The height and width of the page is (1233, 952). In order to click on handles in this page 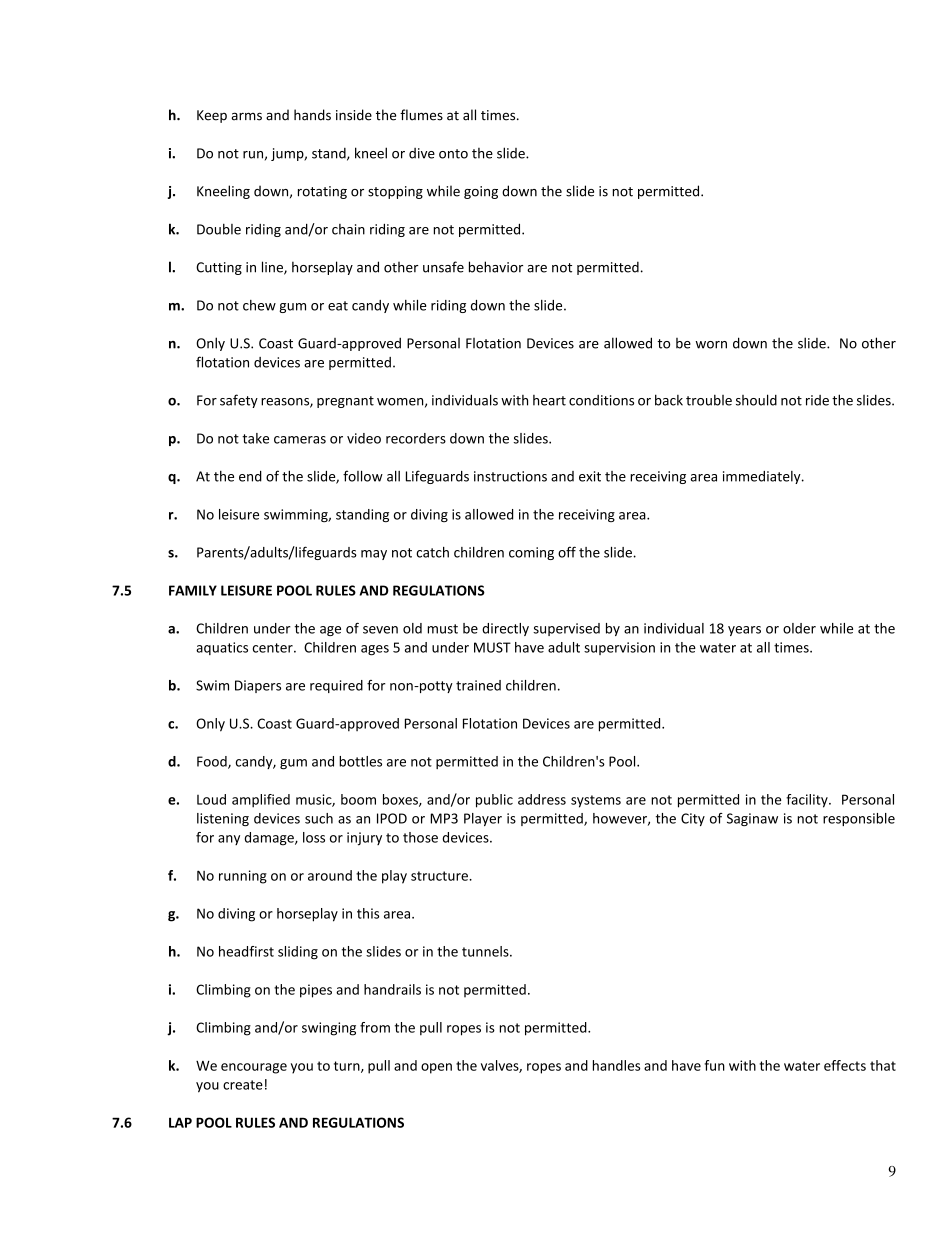, I will do `click(616, 1065)`.
